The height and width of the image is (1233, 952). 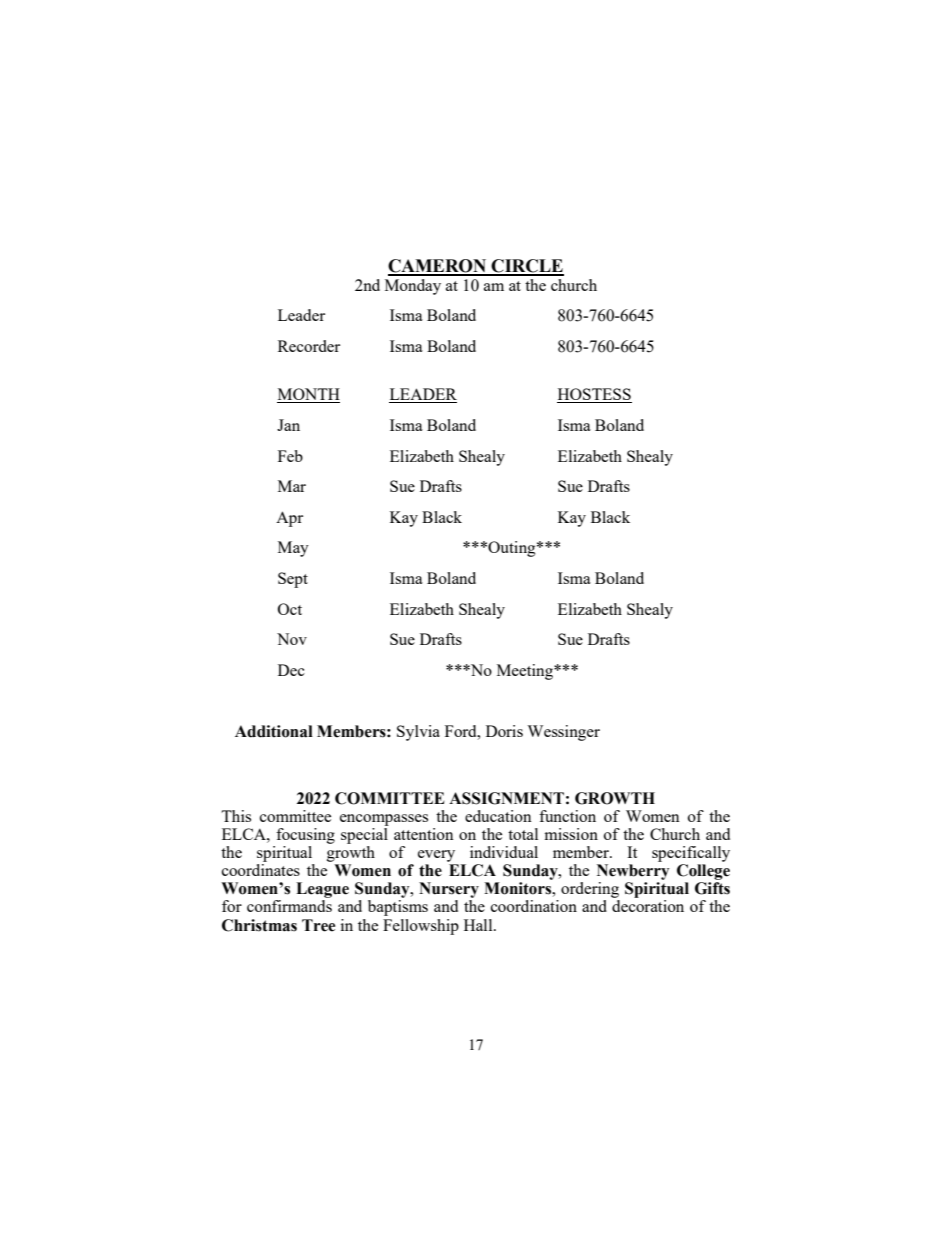 I want to click on Recorder, so click(x=309, y=346).
